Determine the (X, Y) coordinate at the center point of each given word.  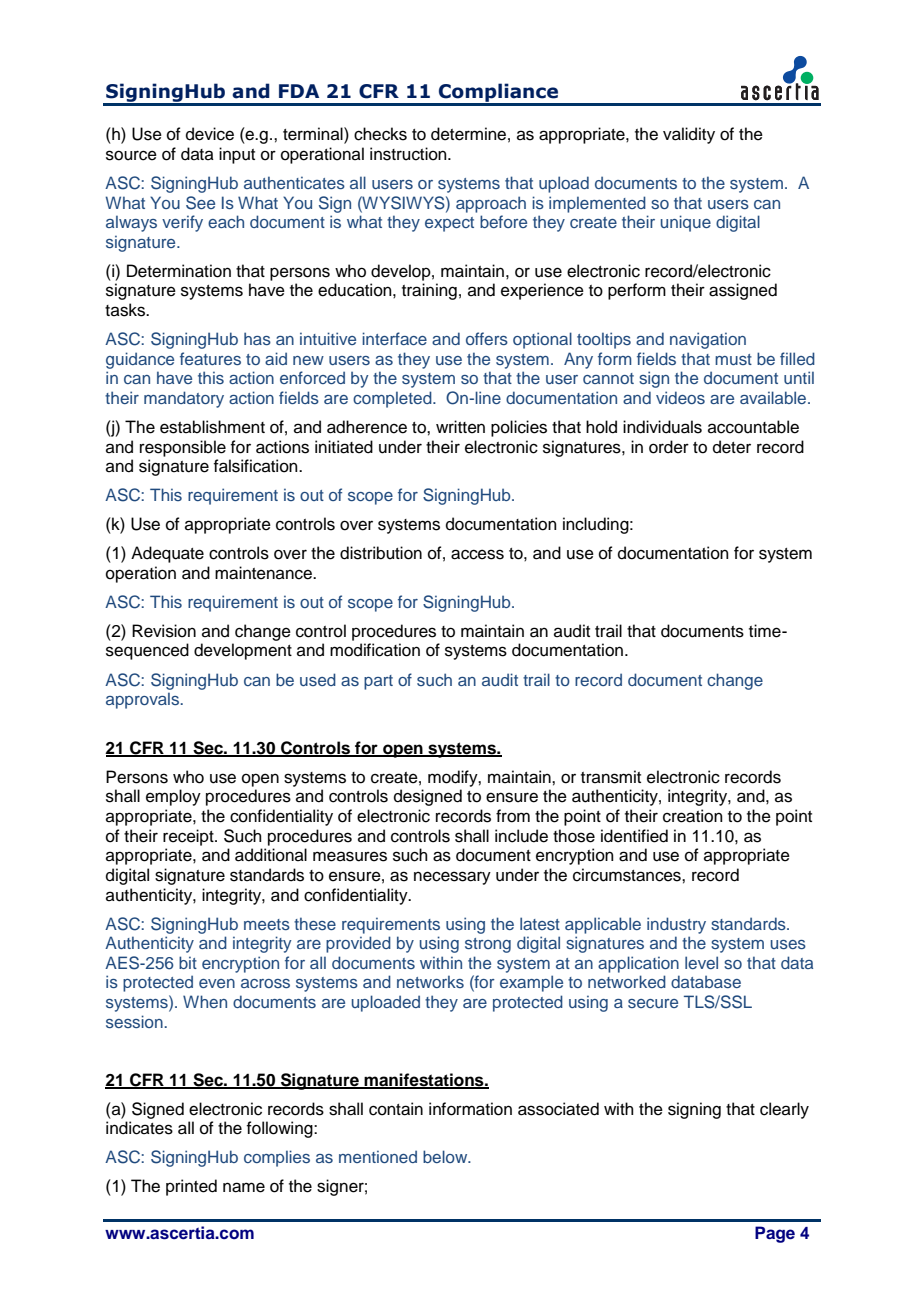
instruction (409, 154)
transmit (611, 777)
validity (689, 135)
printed (191, 1187)
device (210, 134)
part (378, 682)
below (446, 1156)
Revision (164, 631)
